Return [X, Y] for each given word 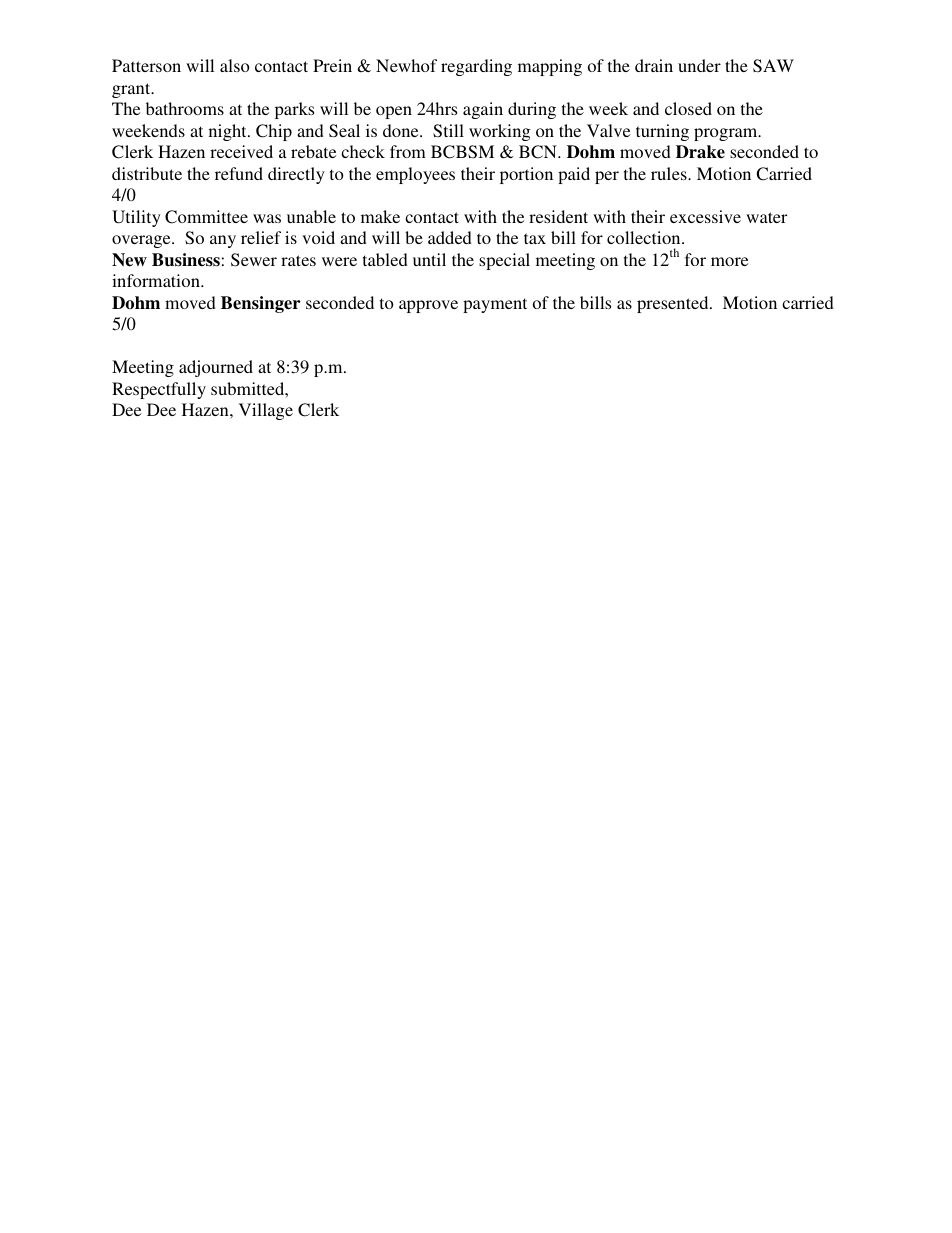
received [241, 151]
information [157, 280]
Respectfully [159, 390]
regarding [476, 67]
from [408, 151]
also [235, 65]
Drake [700, 152]
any [223, 241]
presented [674, 304]
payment [495, 305]
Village [266, 411]
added [450, 237]
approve [428, 306]
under [699, 65]
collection [645, 237]
